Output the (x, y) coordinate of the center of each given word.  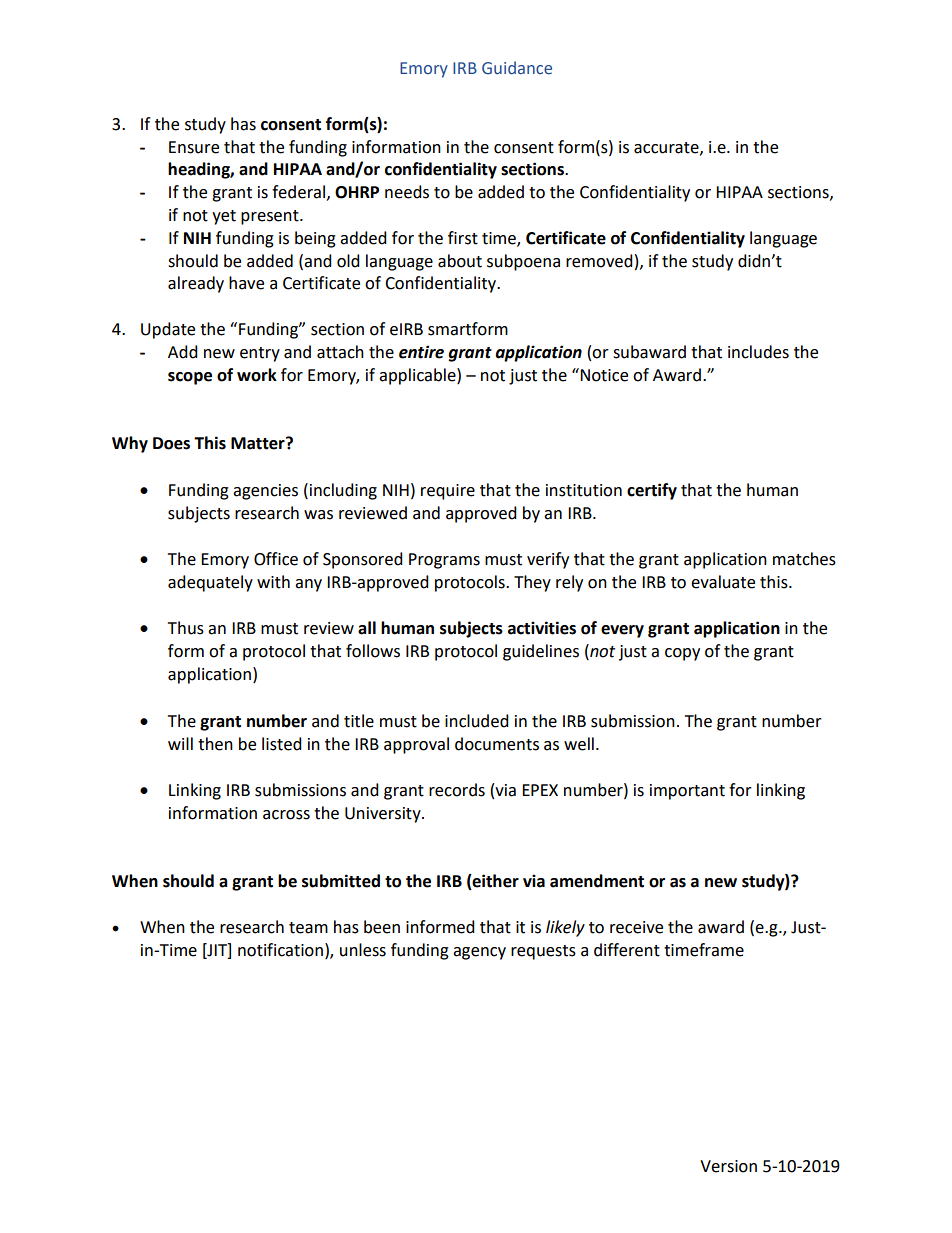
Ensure (194, 147)
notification (280, 950)
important (687, 792)
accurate (667, 148)
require (448, 492)
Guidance (517, 68)
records (457, 790)
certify (652, 491)
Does (171, 443)
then (215, 744)
